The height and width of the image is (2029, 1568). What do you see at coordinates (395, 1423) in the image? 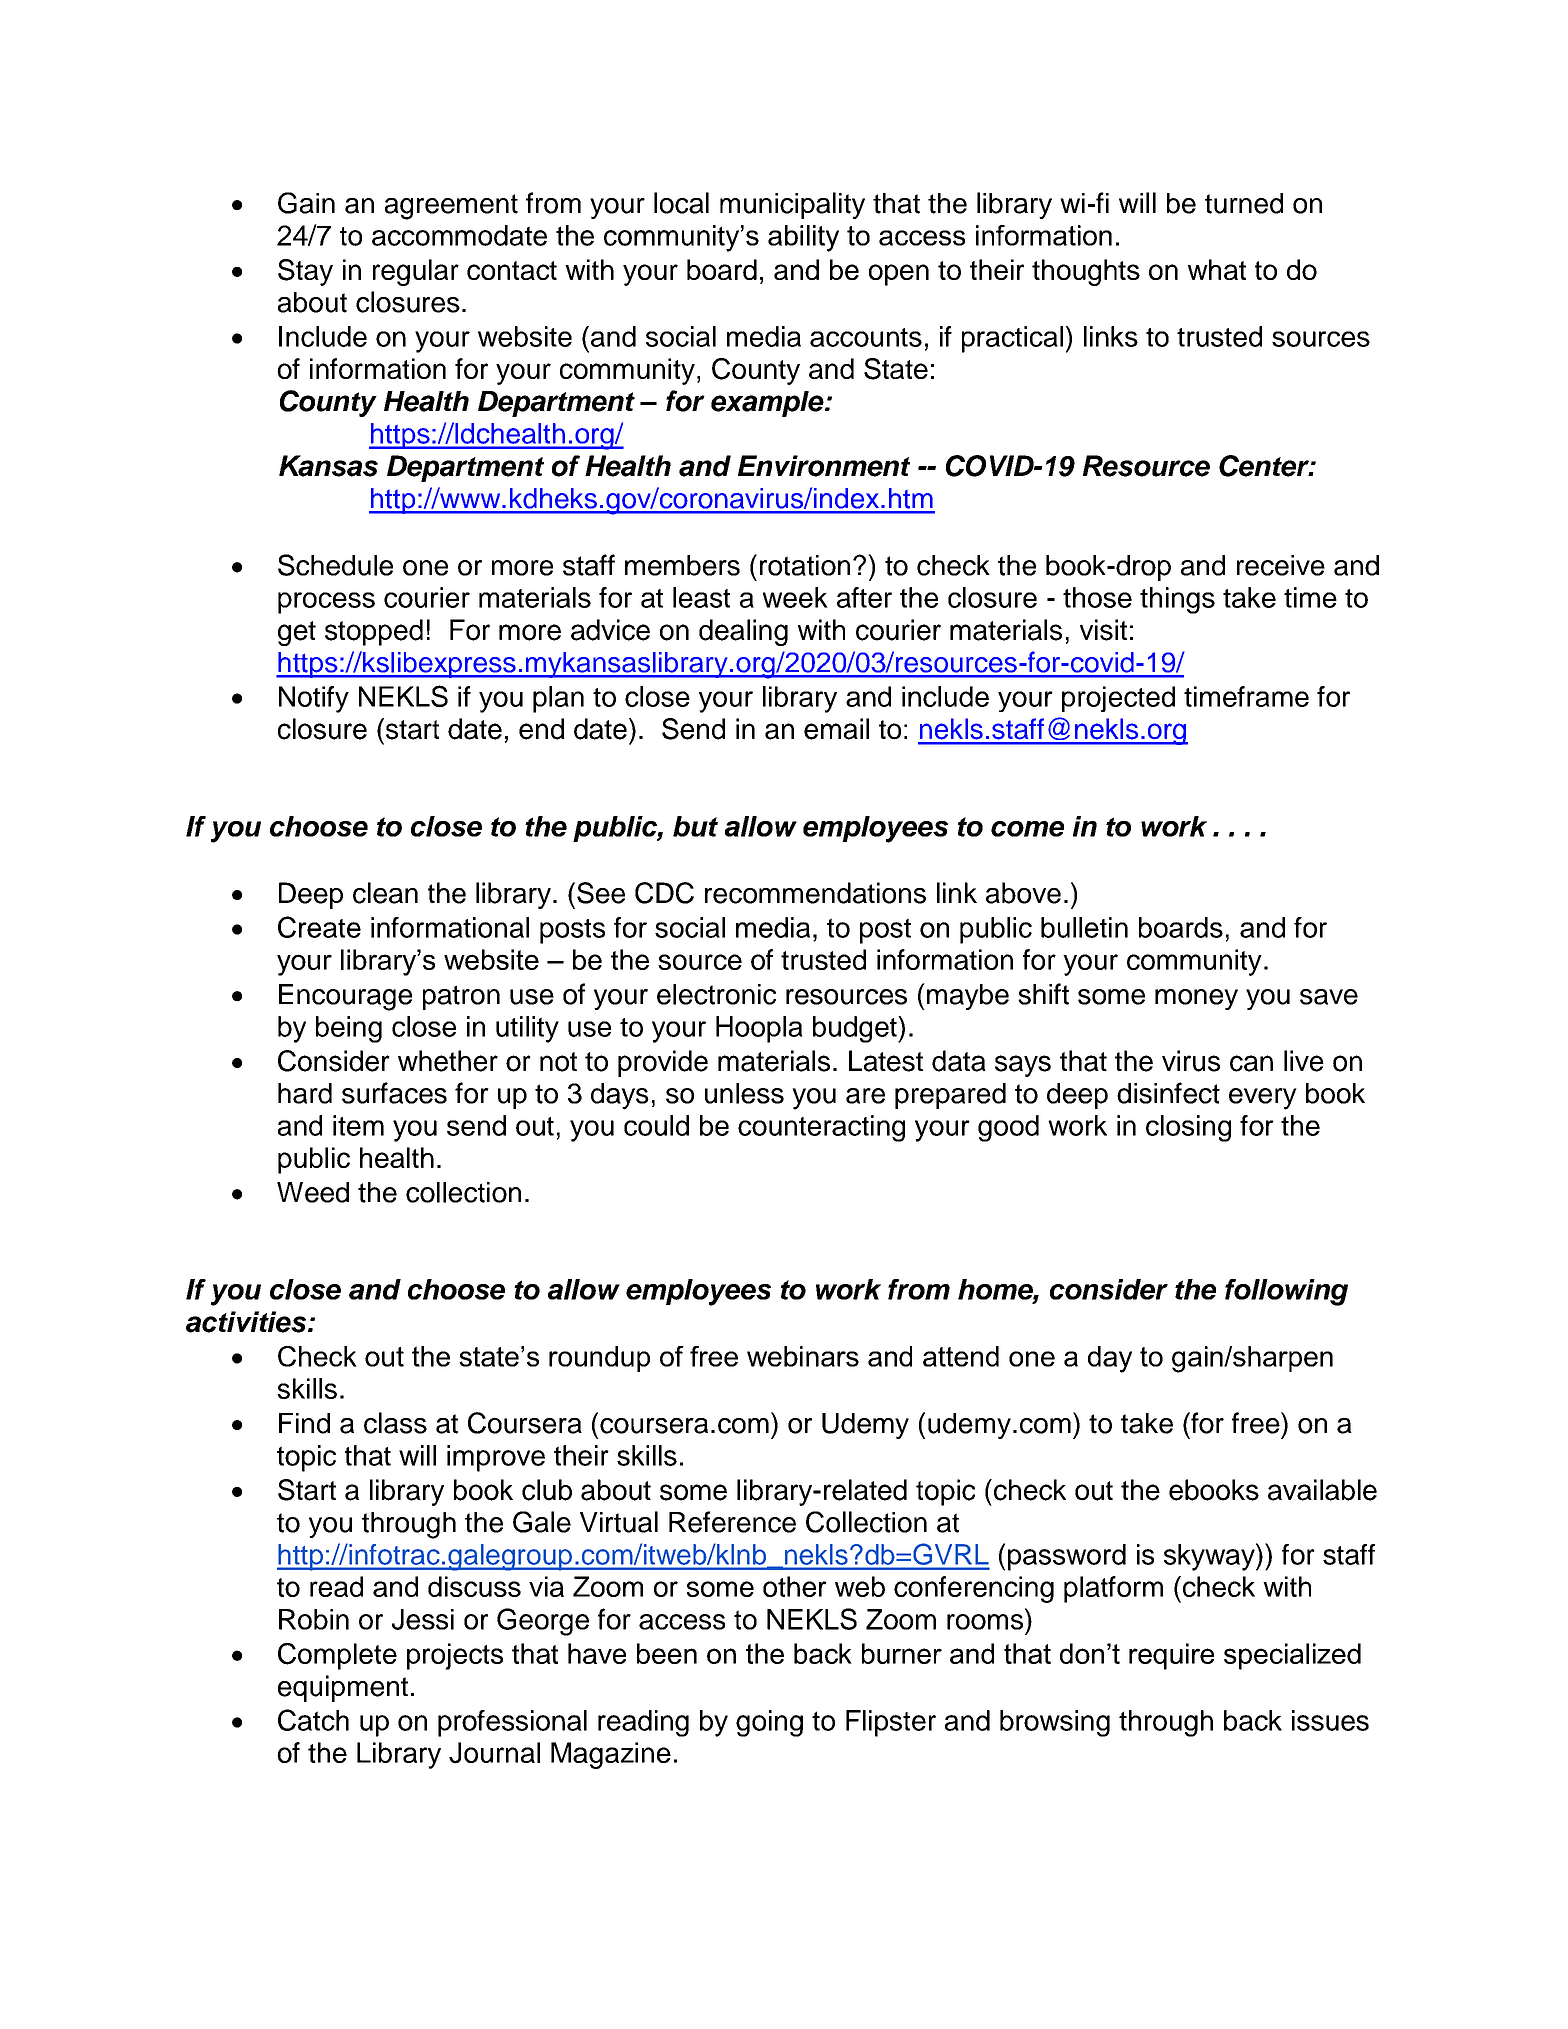
I see `class` at bounding box center [395, 1423].
